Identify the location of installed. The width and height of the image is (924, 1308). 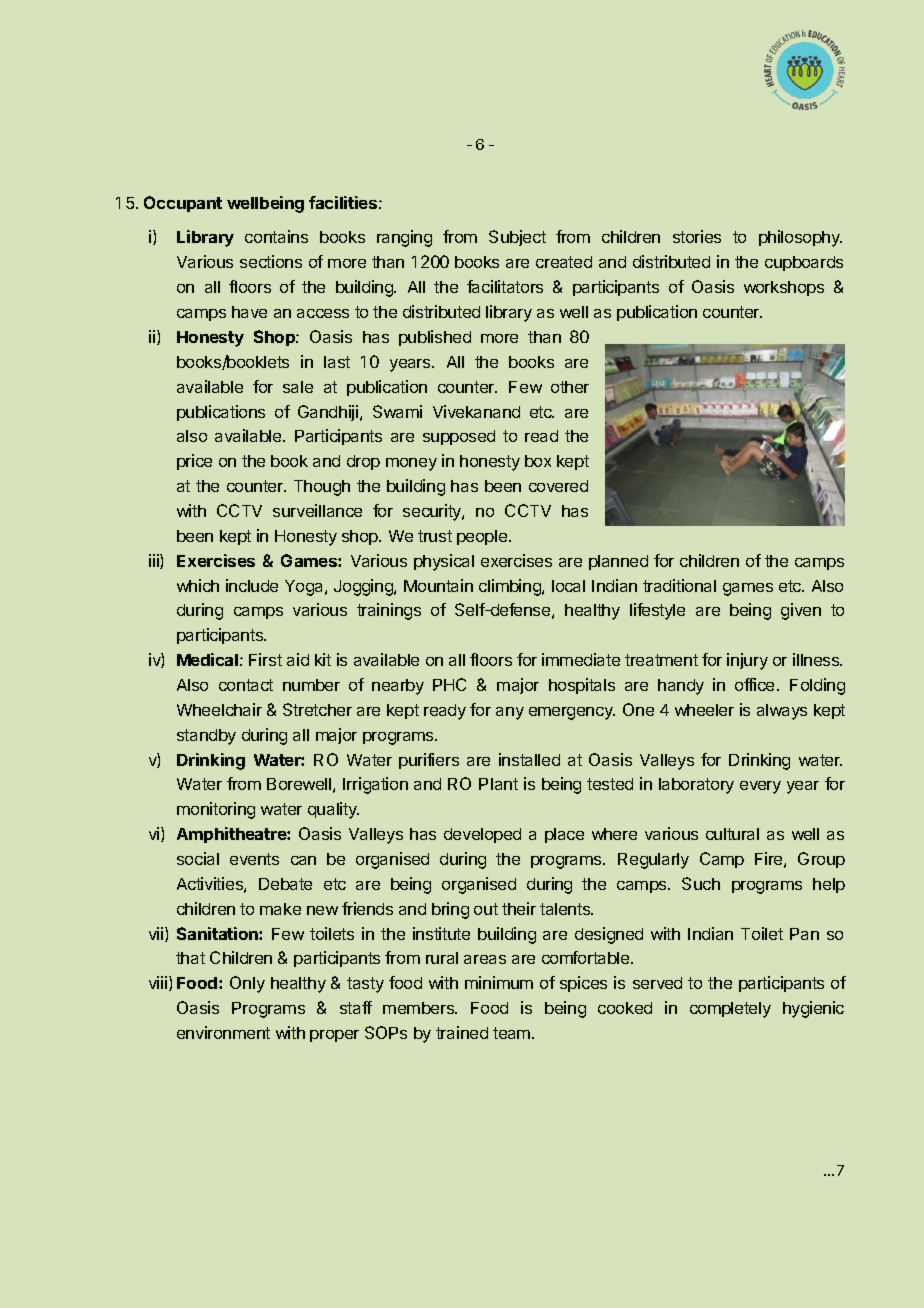
(529, 759).
